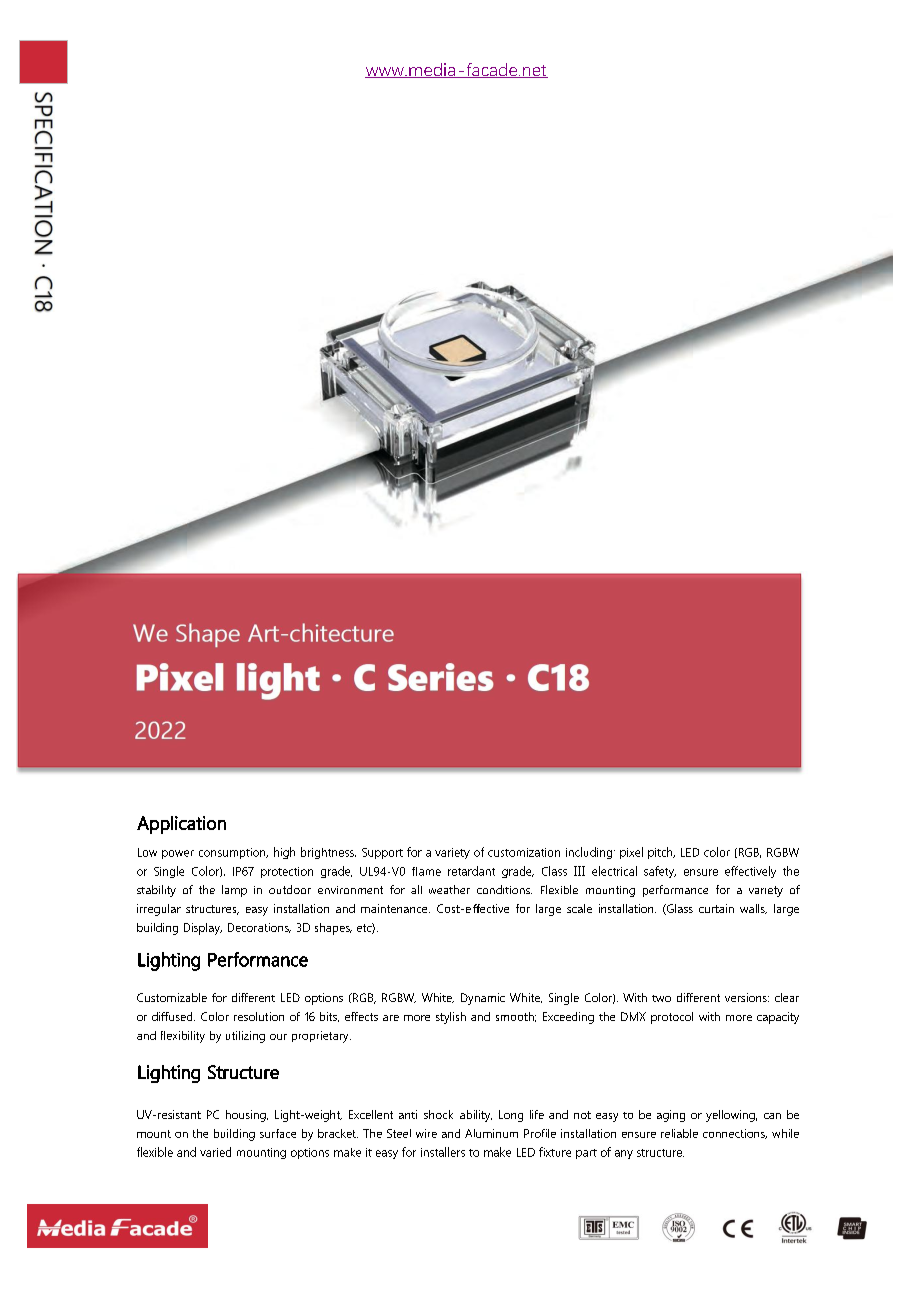 The width and height of the document is (924, 1308). What do you see at coordinates (483, 999) in the document?
I see `Dynamic` at bounding box center [483, 999].
